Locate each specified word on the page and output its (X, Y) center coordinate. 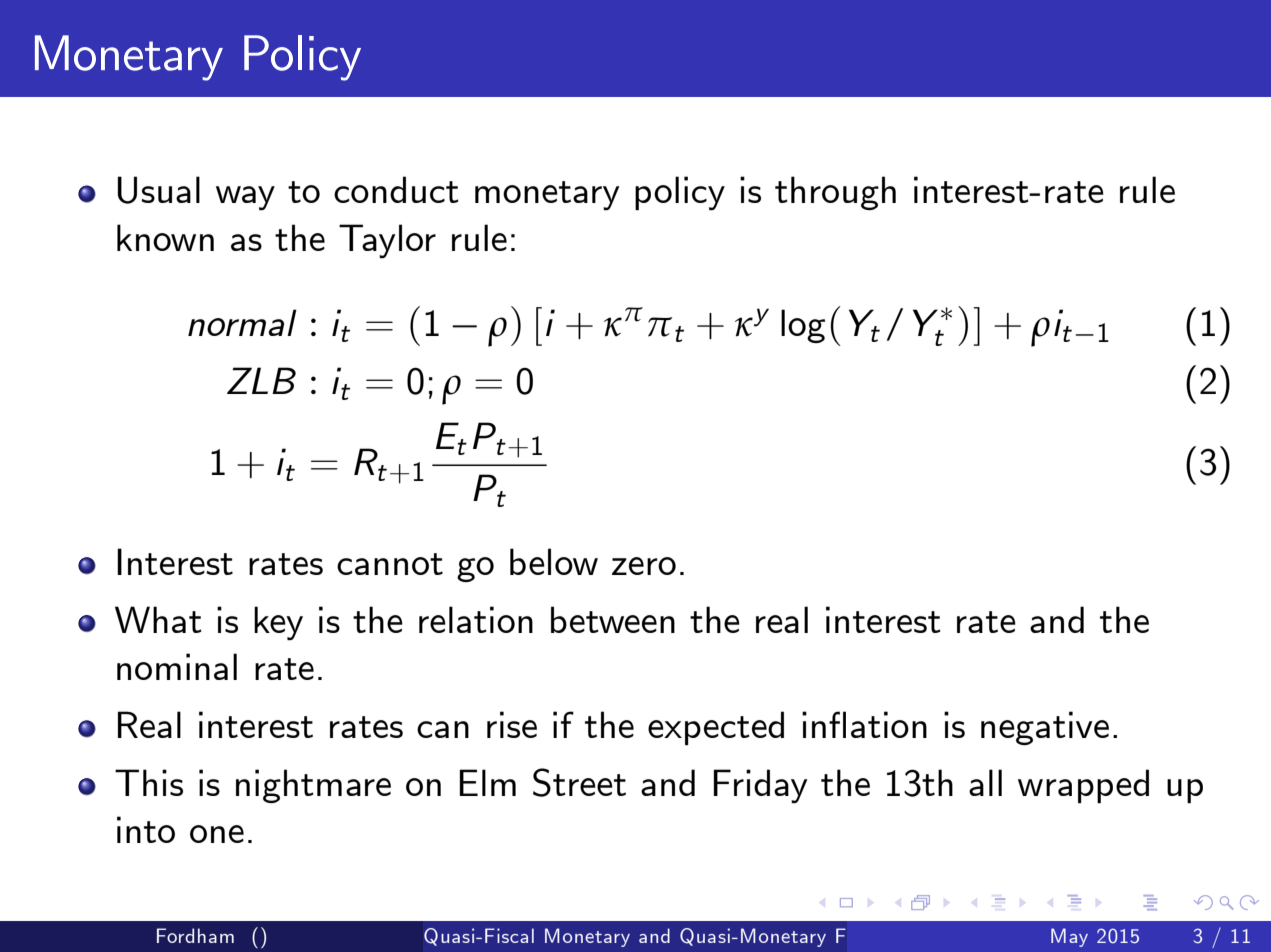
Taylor (387, 241)
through (835, 193)
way (245, 198)
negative (1045, 728)
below (554, 561)
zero (644, 566)
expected (716, 728)
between (613, 619)
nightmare (313, 786)
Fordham (195, 935)
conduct (396, 189)
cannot (390, 564)
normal (242, 322)
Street (579, 782)
